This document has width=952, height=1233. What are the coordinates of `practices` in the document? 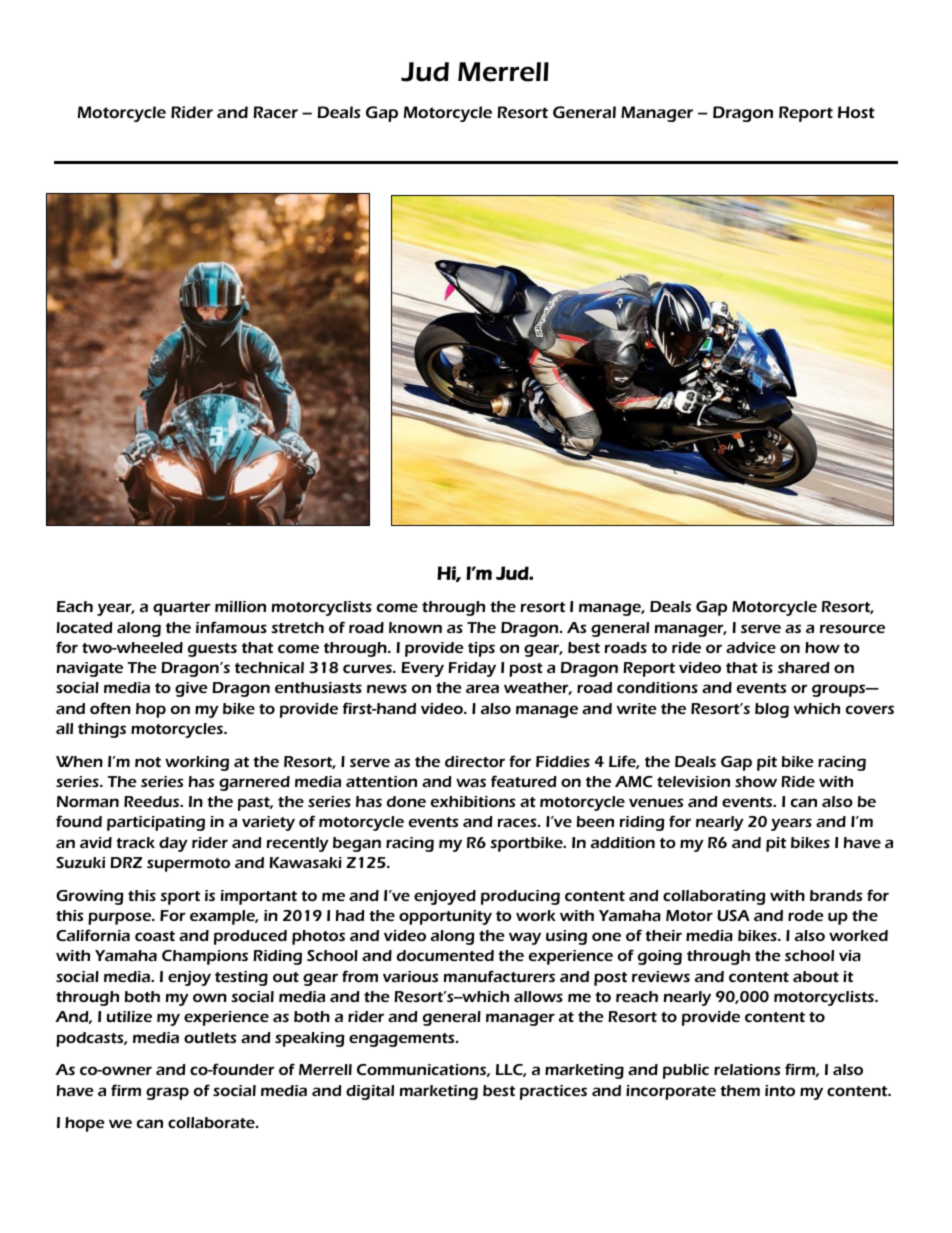 It's located at (553, 1092).
